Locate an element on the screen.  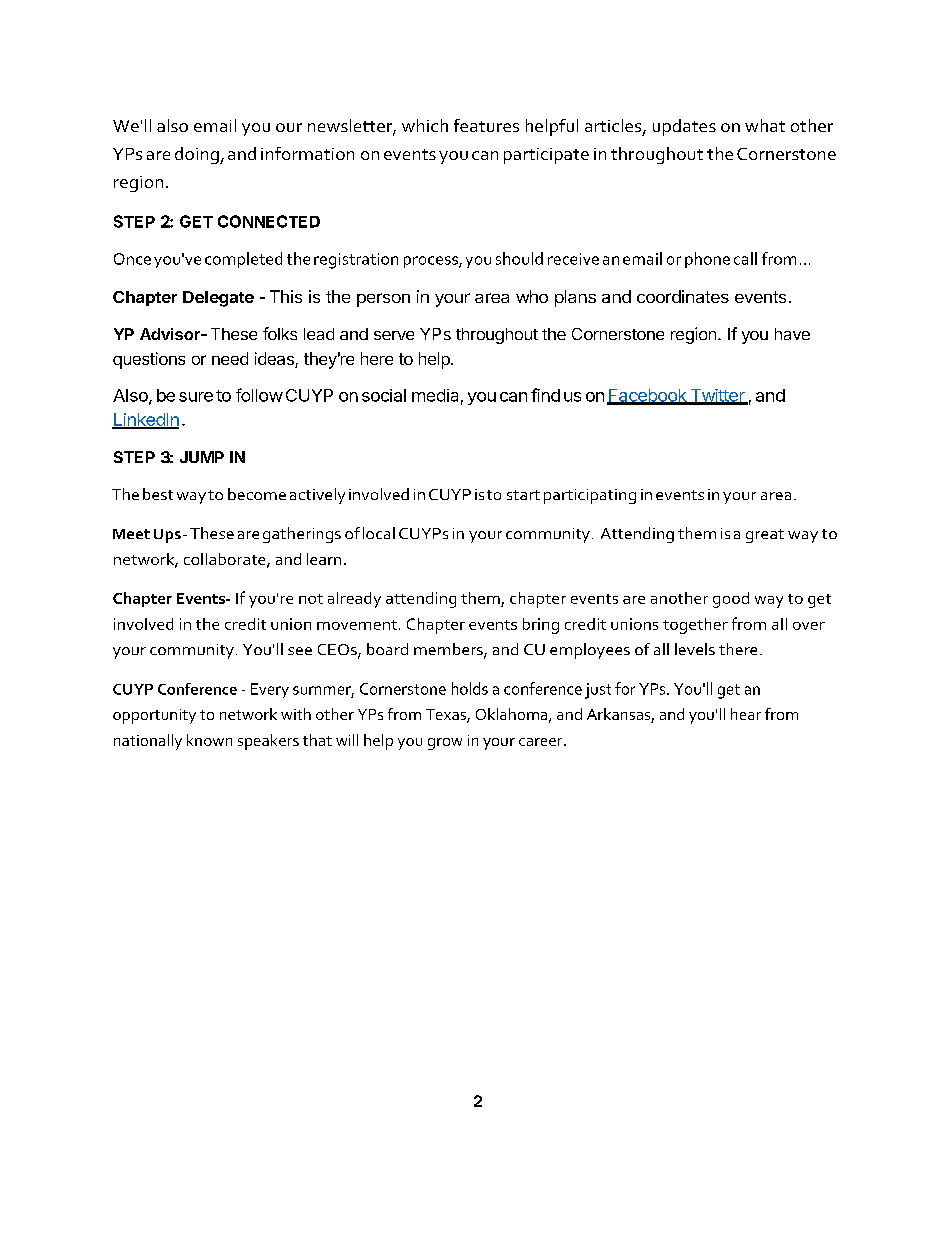
find is located at coordinates (545, 395).
